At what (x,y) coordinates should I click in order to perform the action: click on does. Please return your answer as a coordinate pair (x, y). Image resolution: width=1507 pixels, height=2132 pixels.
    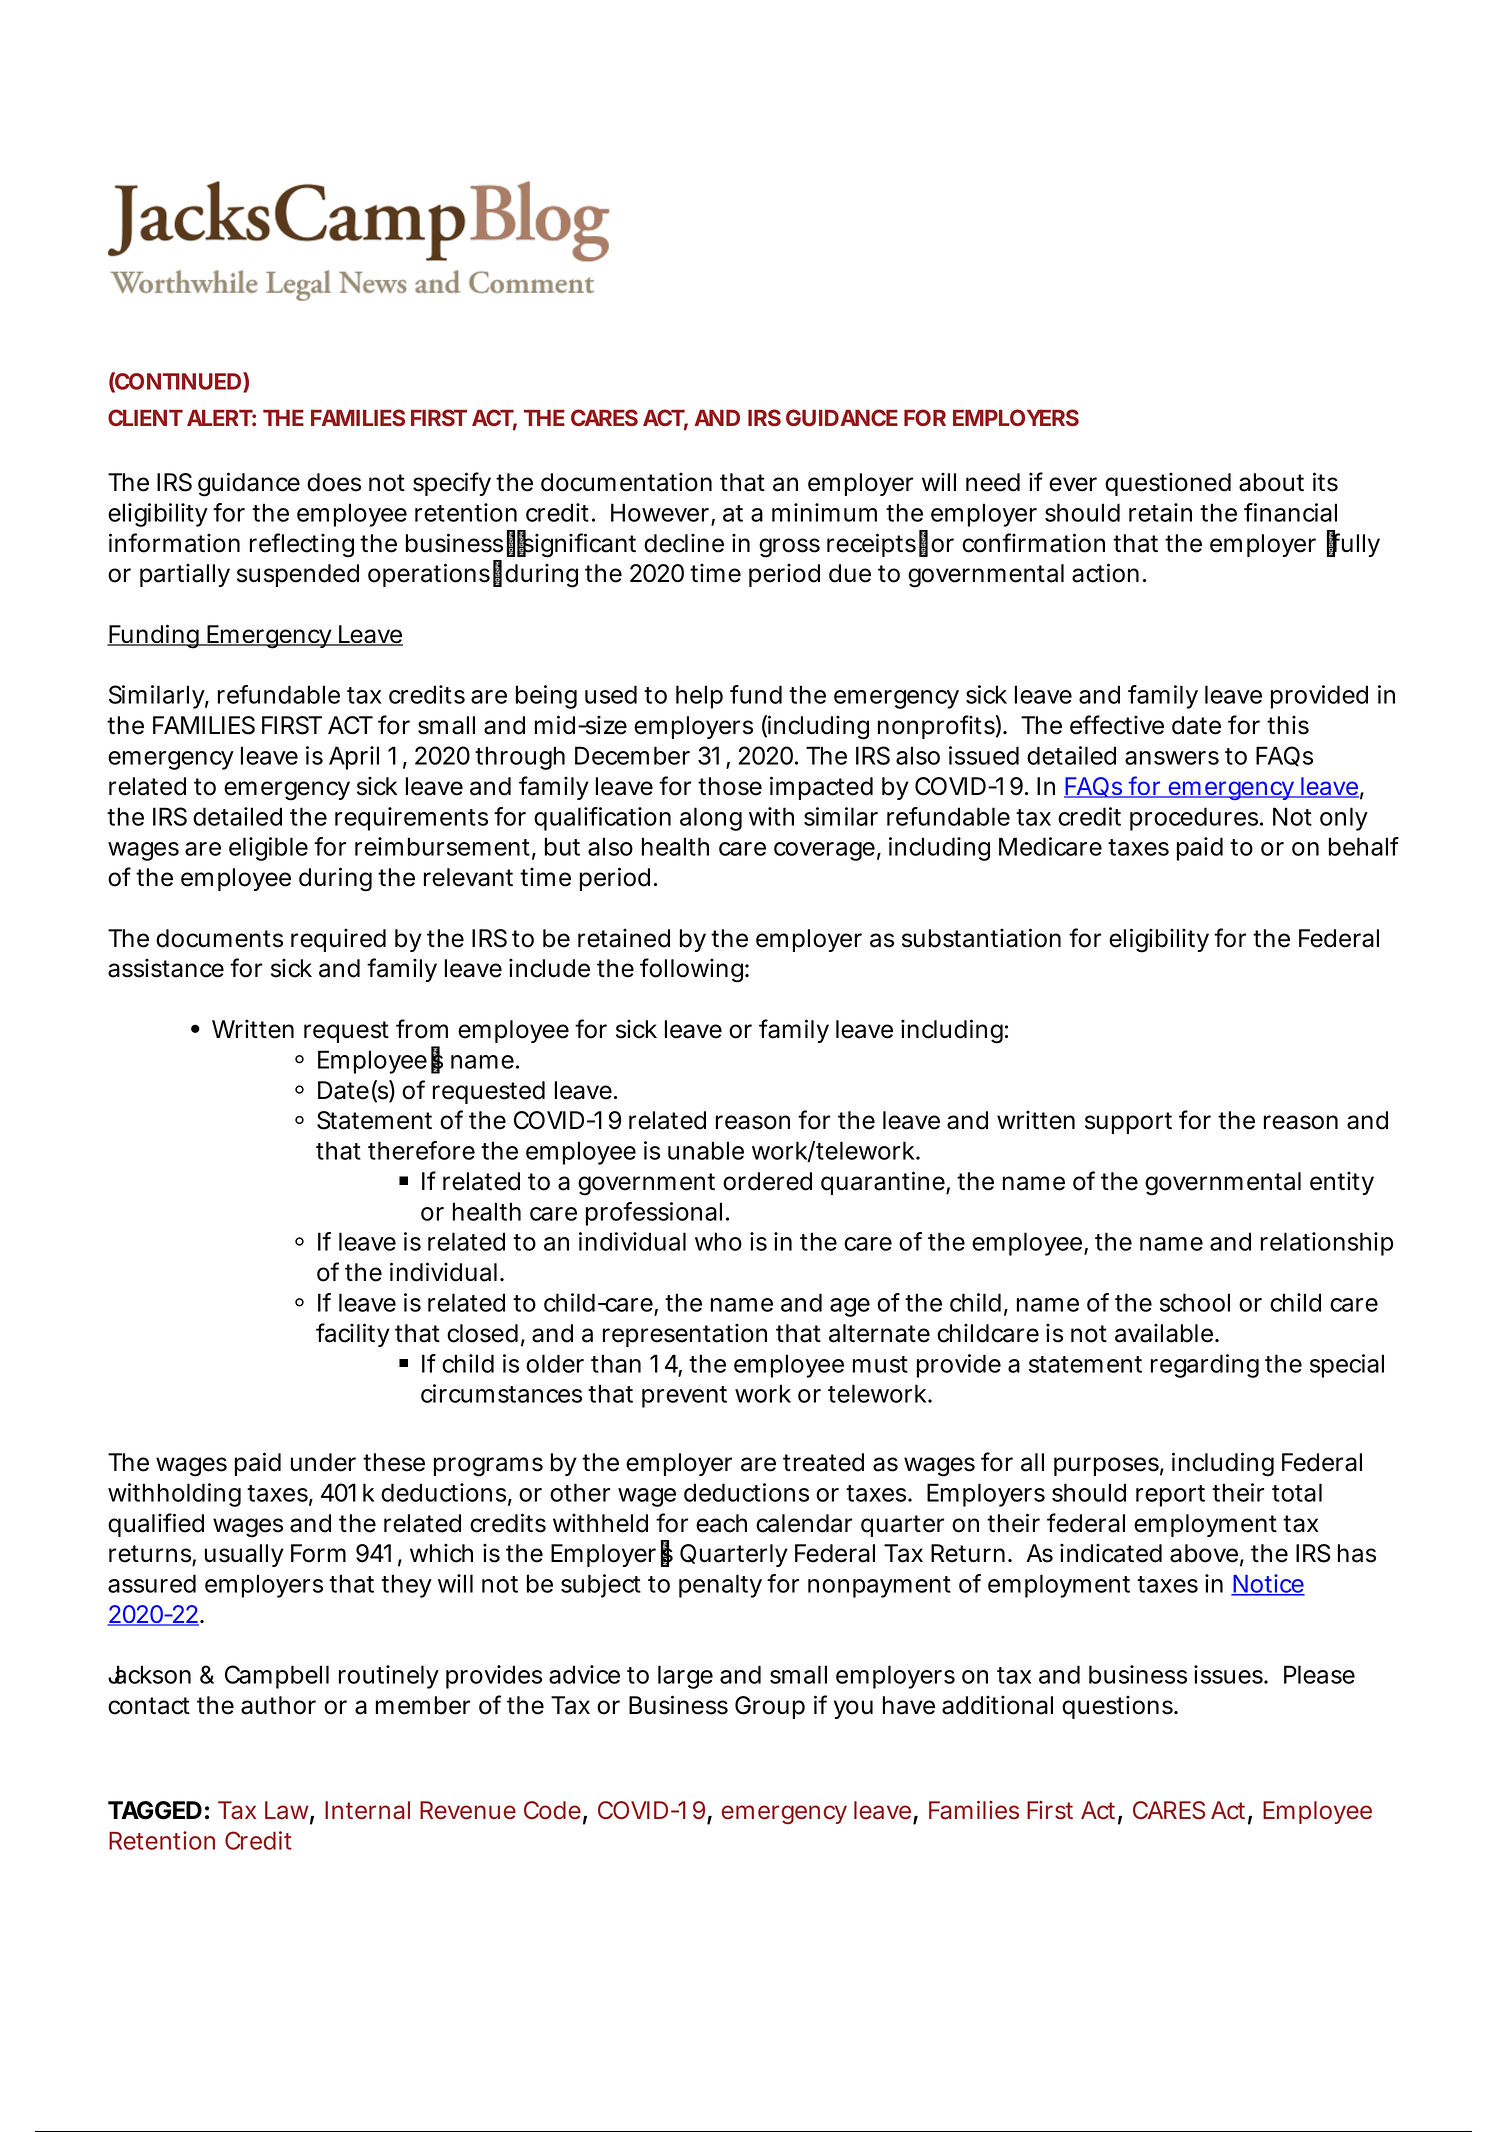
    Looking at the image, I should click on (334, 482).
